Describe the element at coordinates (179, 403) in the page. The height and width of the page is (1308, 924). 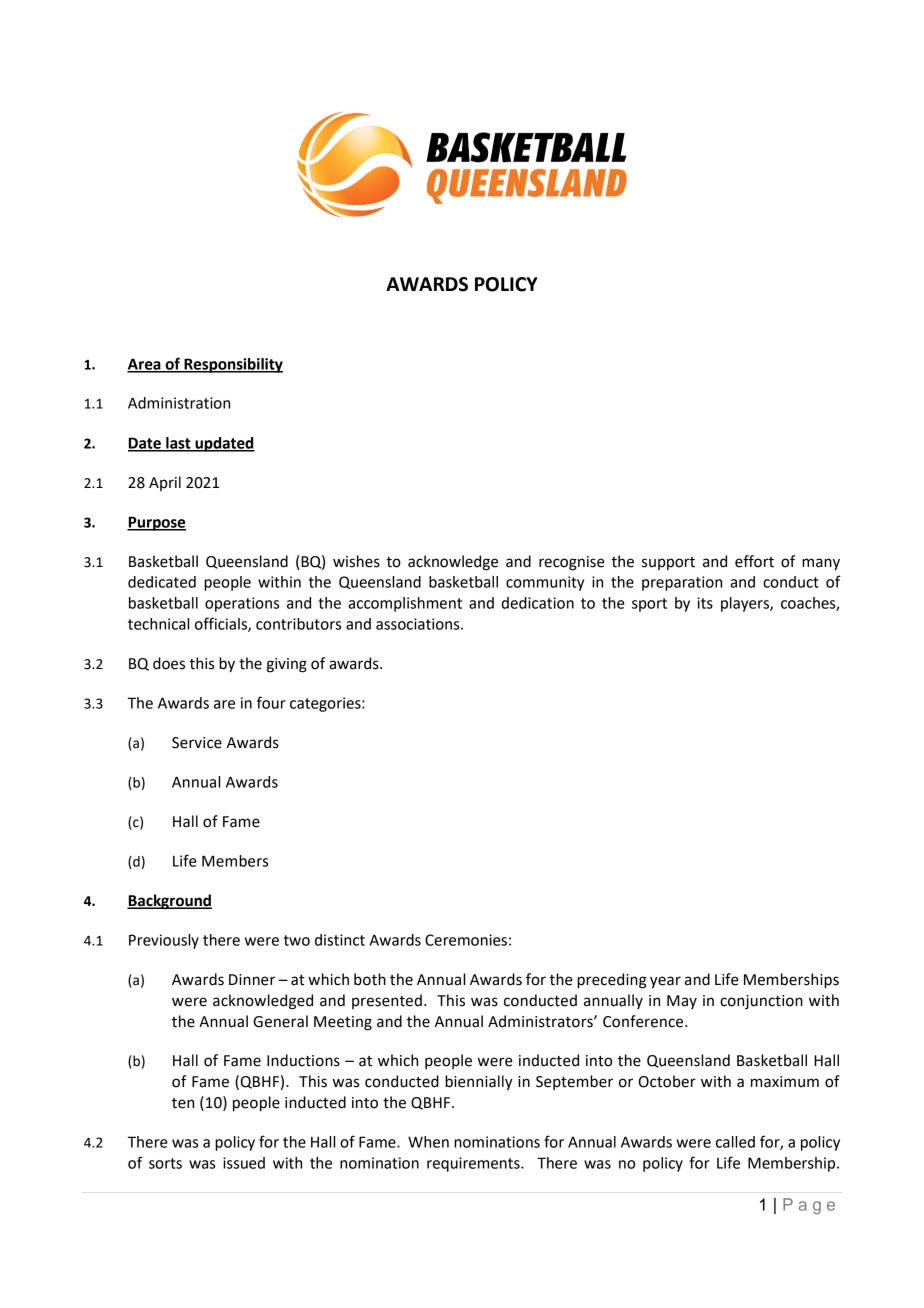
I see `Administration` at that location.
